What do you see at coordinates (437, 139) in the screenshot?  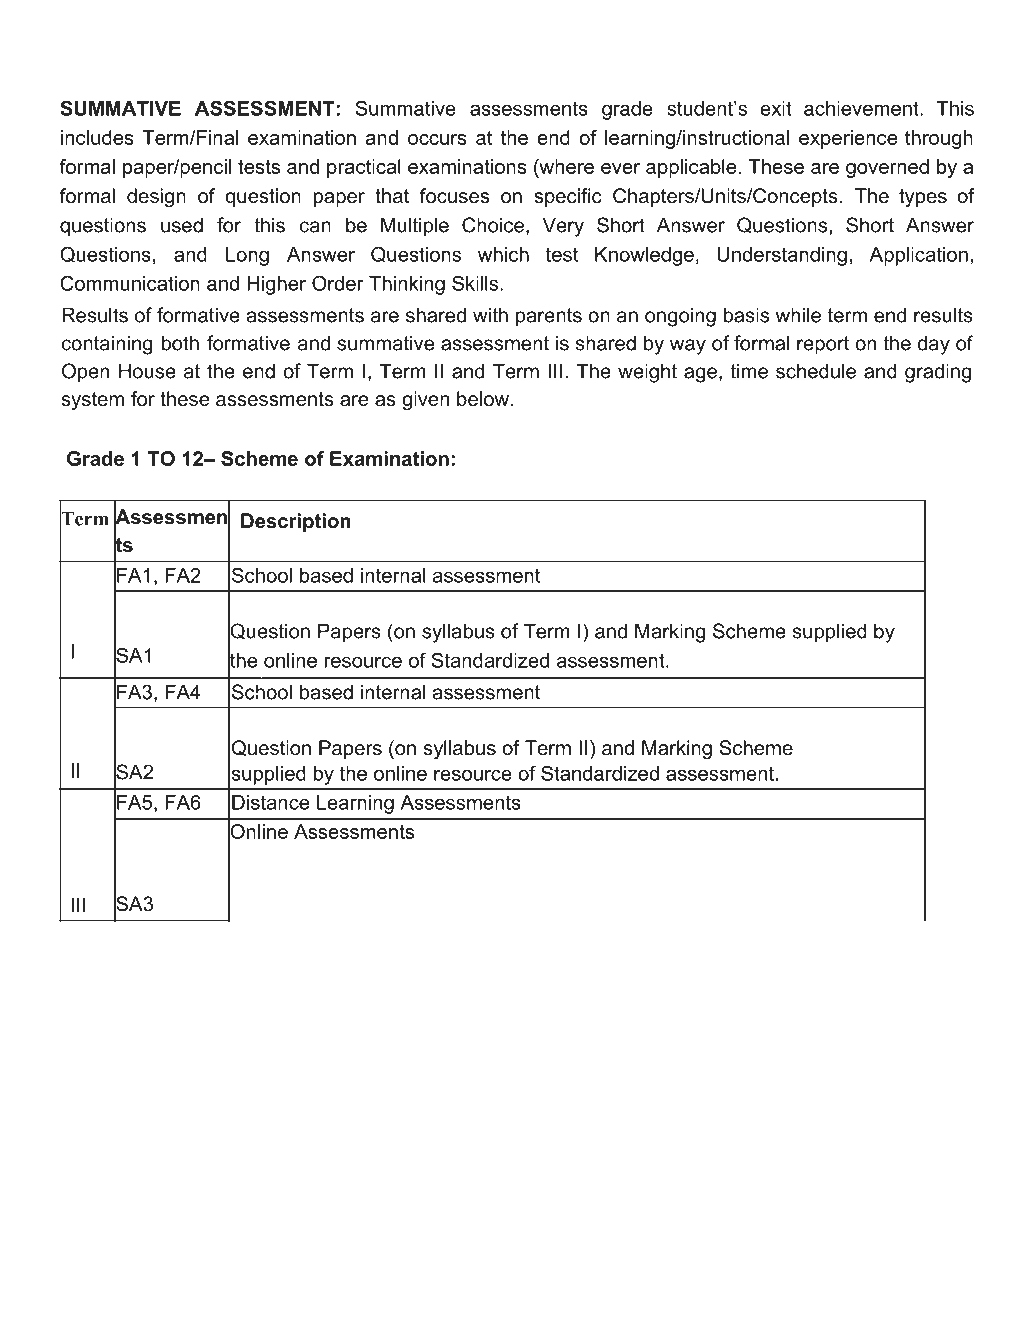 I see `occurs` at bounding box center [437, 139].
